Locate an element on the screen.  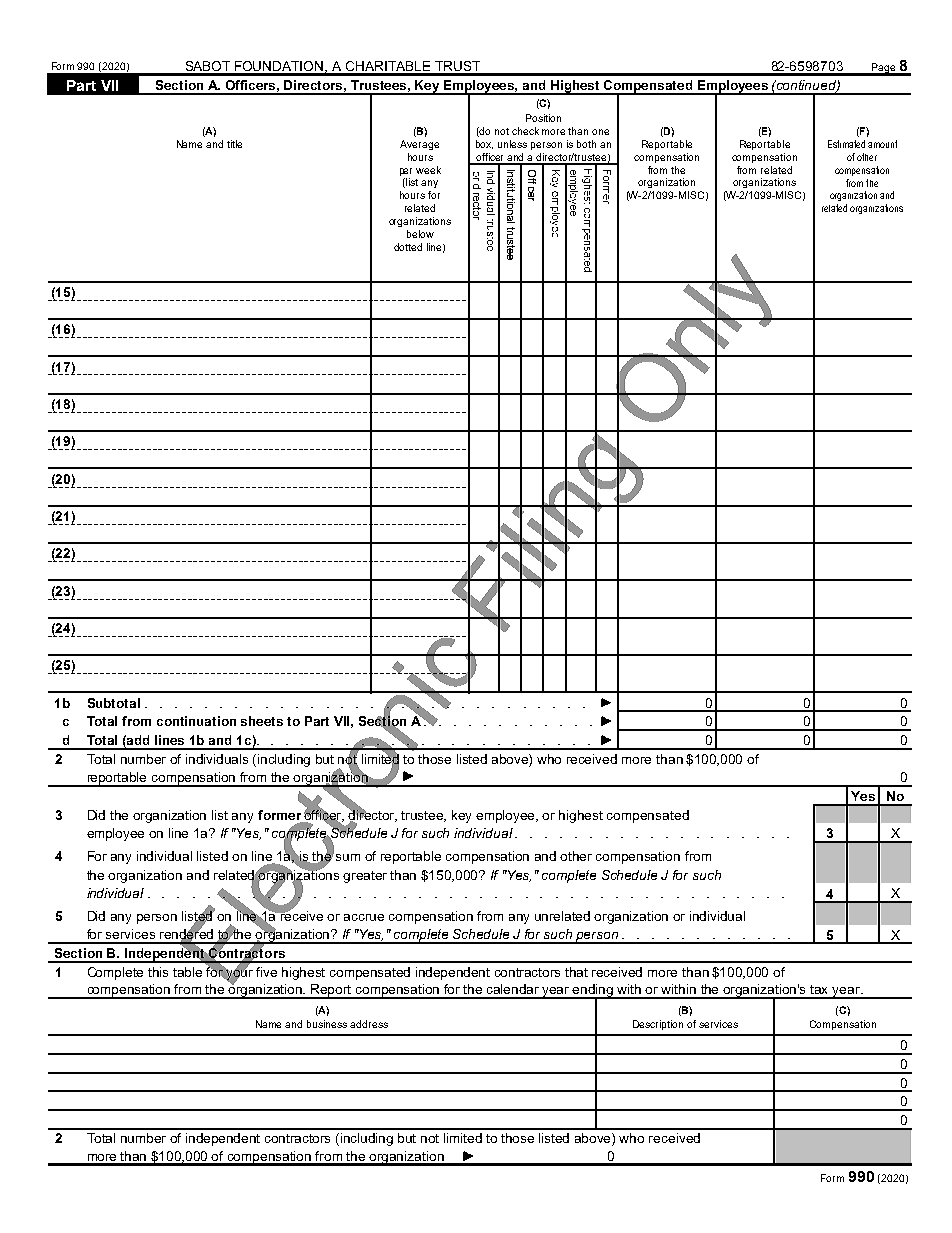
Description is located at coordinates (658, 1025).
